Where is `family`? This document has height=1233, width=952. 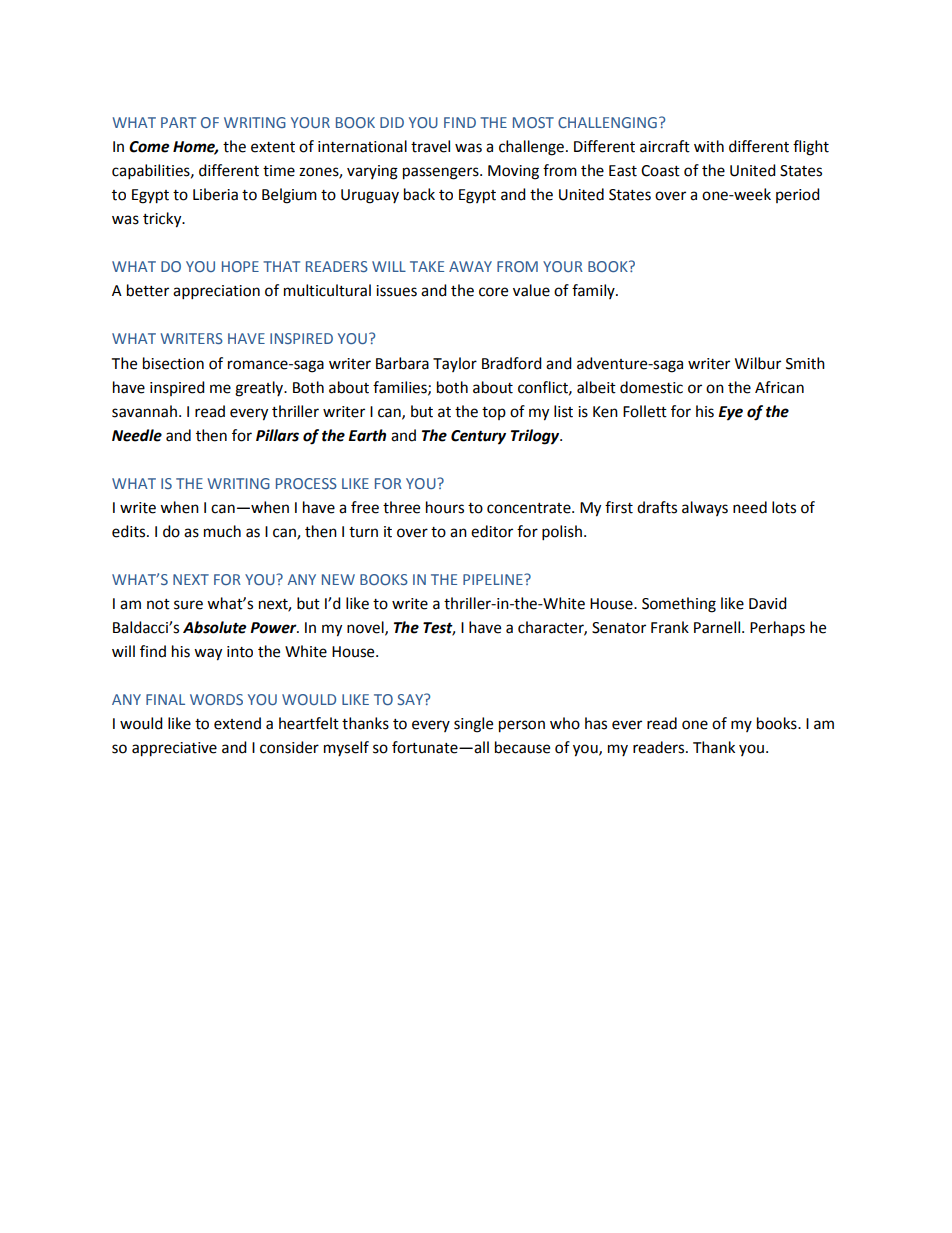
family is located at coordinates (594, 291).
